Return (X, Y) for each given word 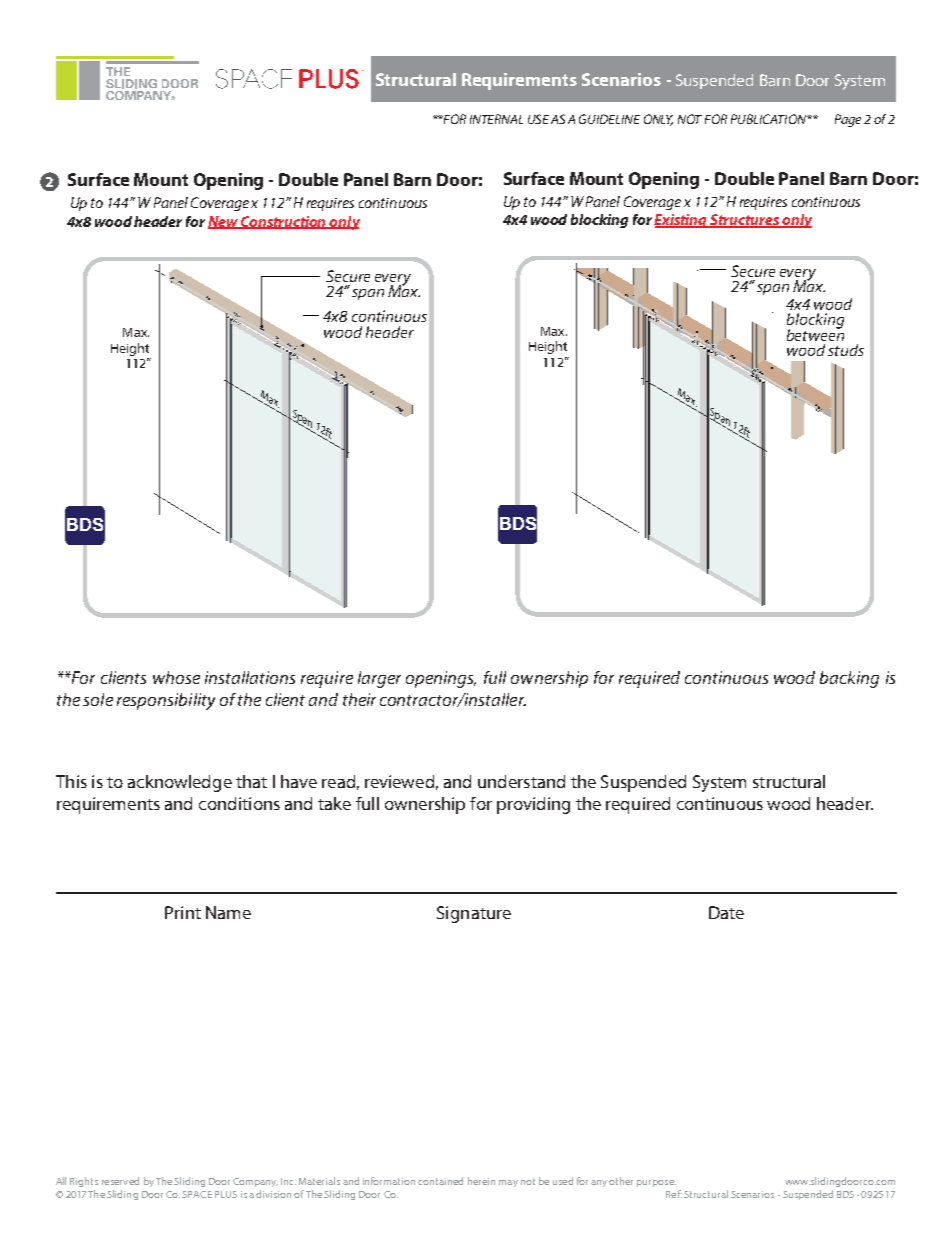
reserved (120, 1181)
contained (440, 1181)
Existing (682, 221)
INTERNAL (496, 119)
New (224, 222)
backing (849, 679)
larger (379, 679)
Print (183, 912)
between (815, 333)
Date (726, 912)
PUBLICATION (769, 119)
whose (176, 677)
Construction (284, 222)
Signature (474, 914)
